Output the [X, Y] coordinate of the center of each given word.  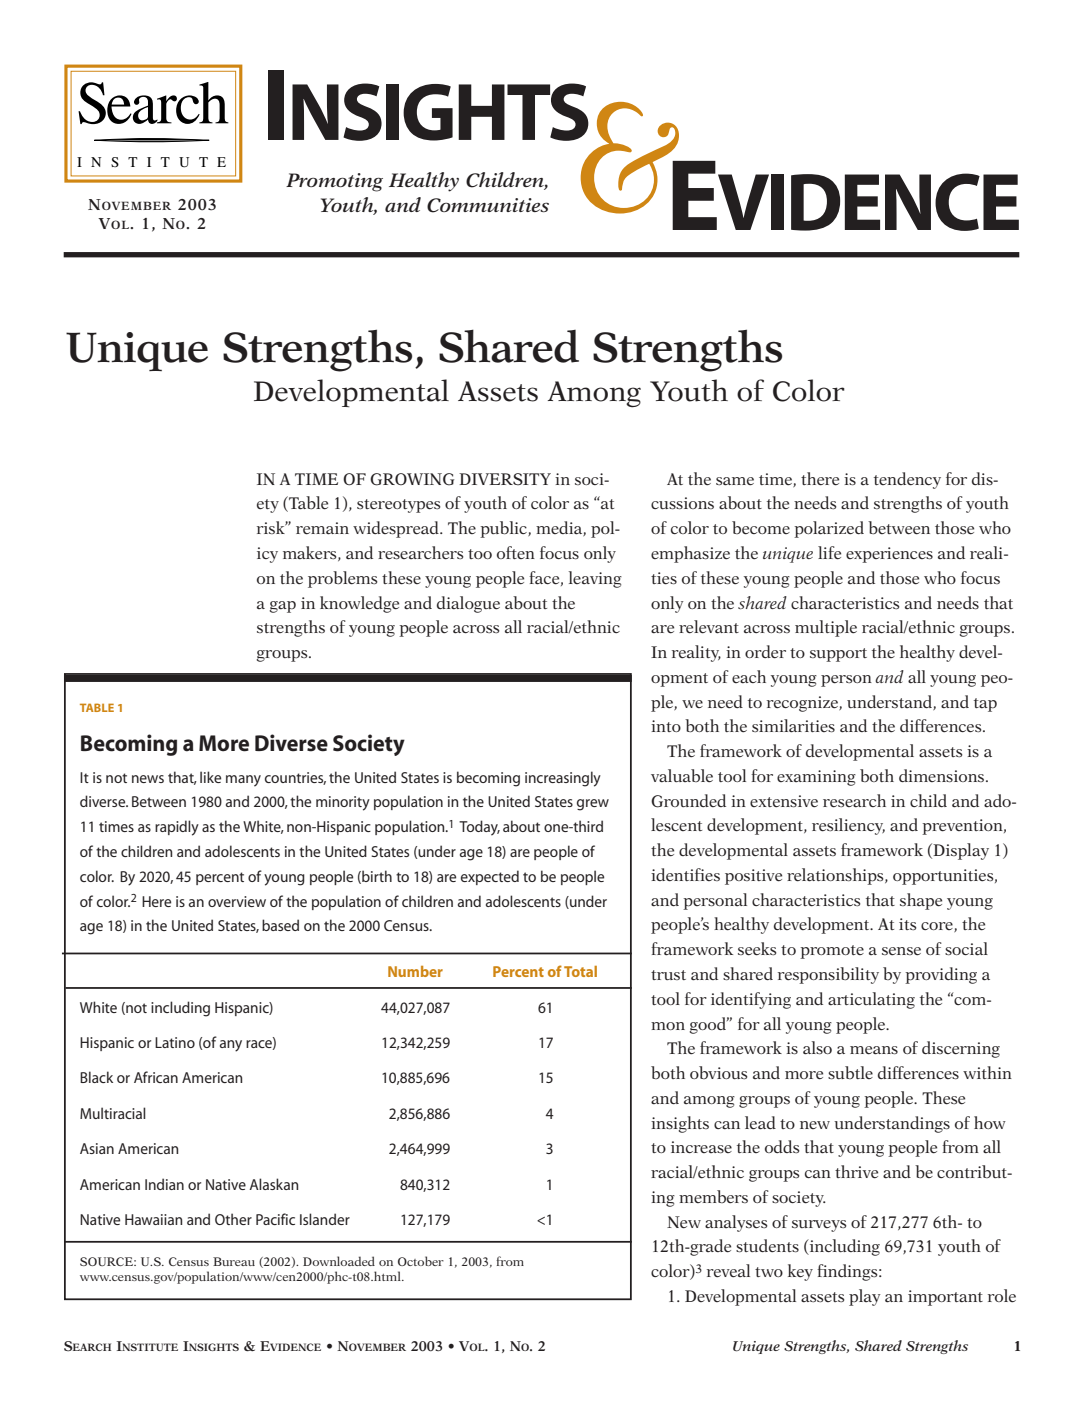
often [516, 552]
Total [580, 971]
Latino [175, 1042]
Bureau [234, 1261]
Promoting [334, 182]
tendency [907, 480]
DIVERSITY [505, 479]
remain [322, 528]
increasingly [563, 779]
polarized [829, 529]
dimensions [943, 775]
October [421, 1261]
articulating [871, 1000]
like [210, 777]
